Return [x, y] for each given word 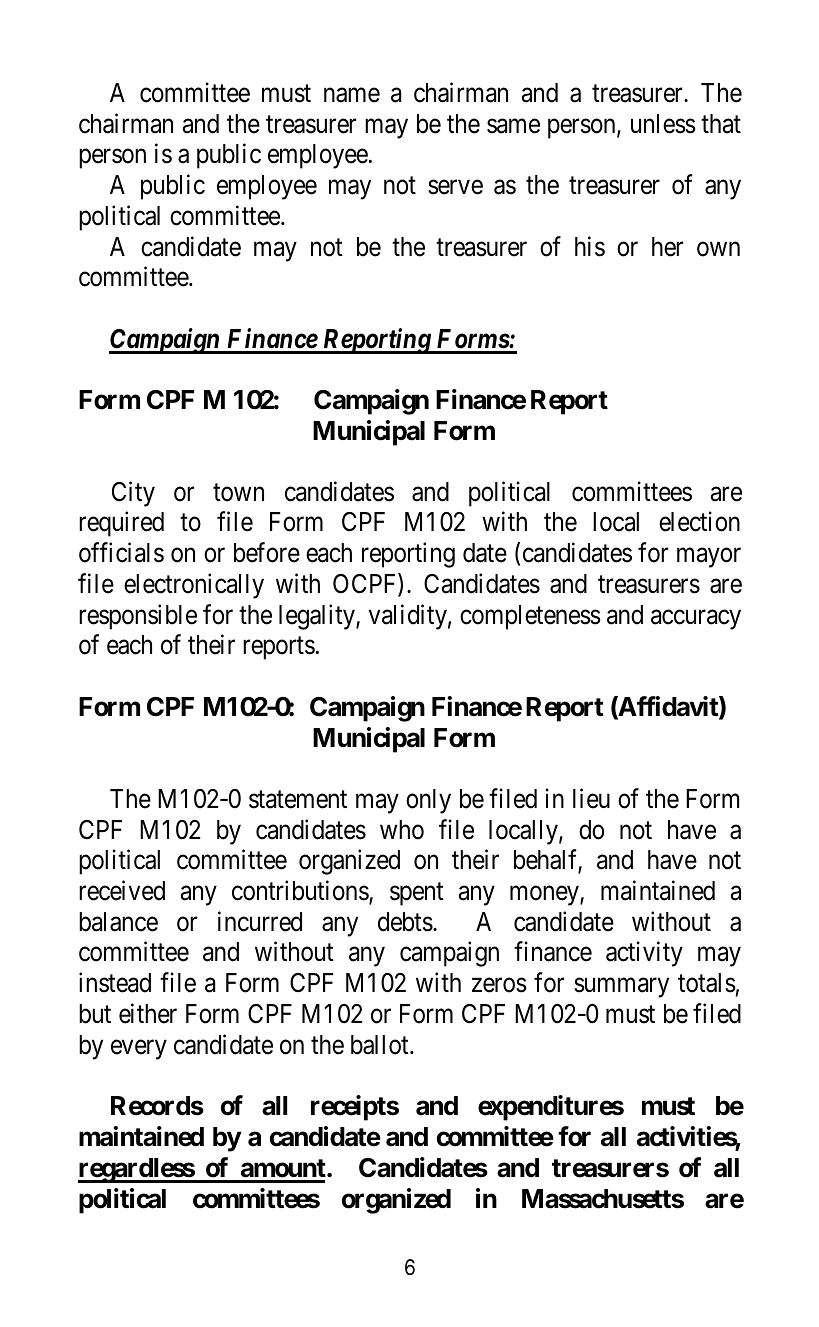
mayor [709, 558]
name [352, 95]
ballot [381, 1045]
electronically [194, 586]
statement [298, 800]
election [699, 522]
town [238, 493]
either [148, 1013]
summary [621, 988]
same [513, 126]
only [428, 801]
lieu [591, 798]
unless [663, 124]
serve [455, 187]
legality [318, 617]
